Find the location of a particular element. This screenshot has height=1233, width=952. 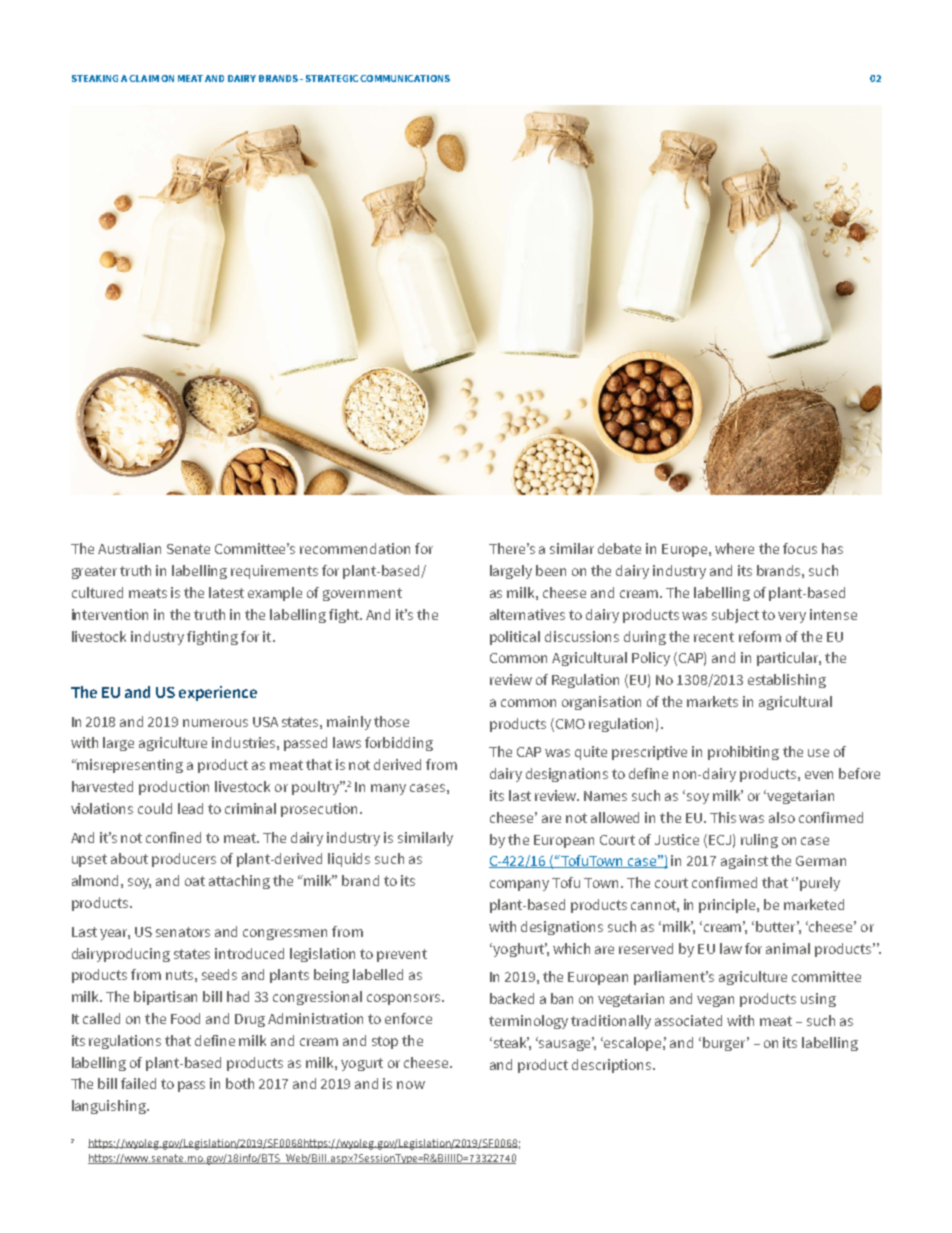

latest is located at coordinates (226, 592).
